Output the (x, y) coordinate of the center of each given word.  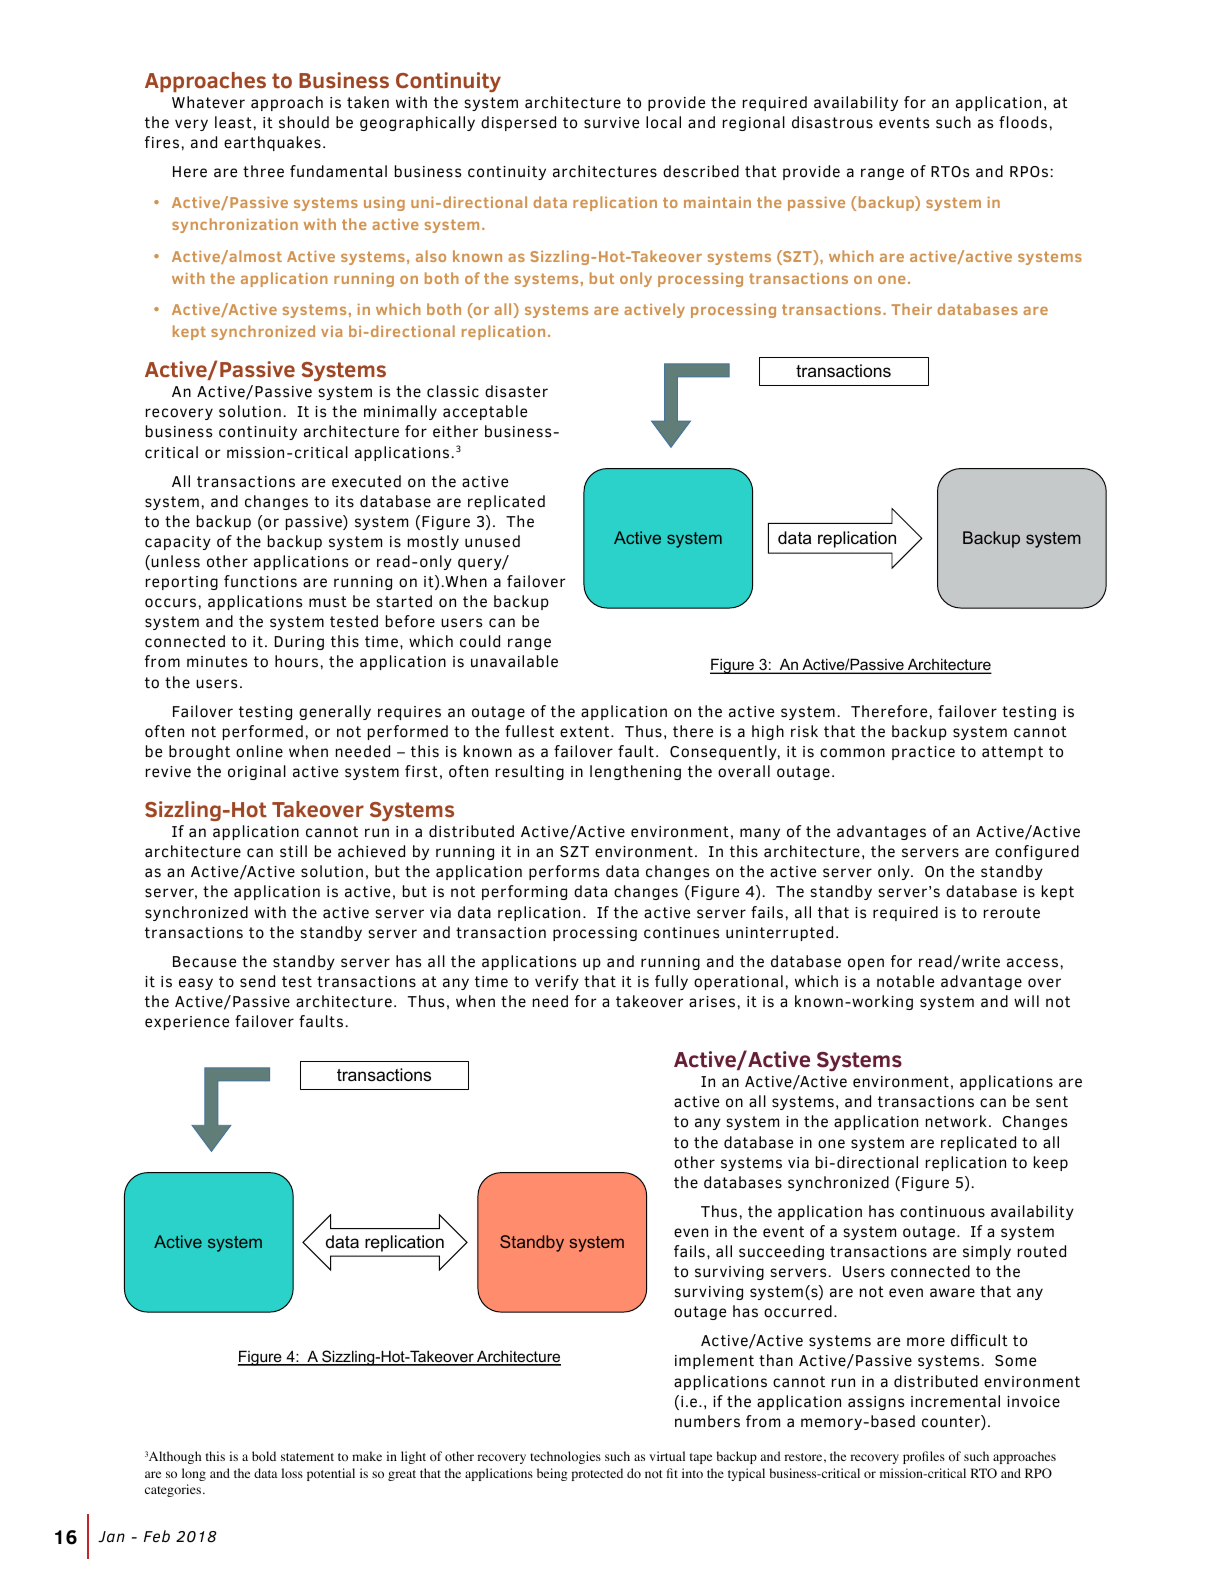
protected (597, 1474)
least (233, 122)
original (257, 772)
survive (611, 123)
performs (564, 872)
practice (923, 753)
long (194, 1474)
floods (1023, 122)
